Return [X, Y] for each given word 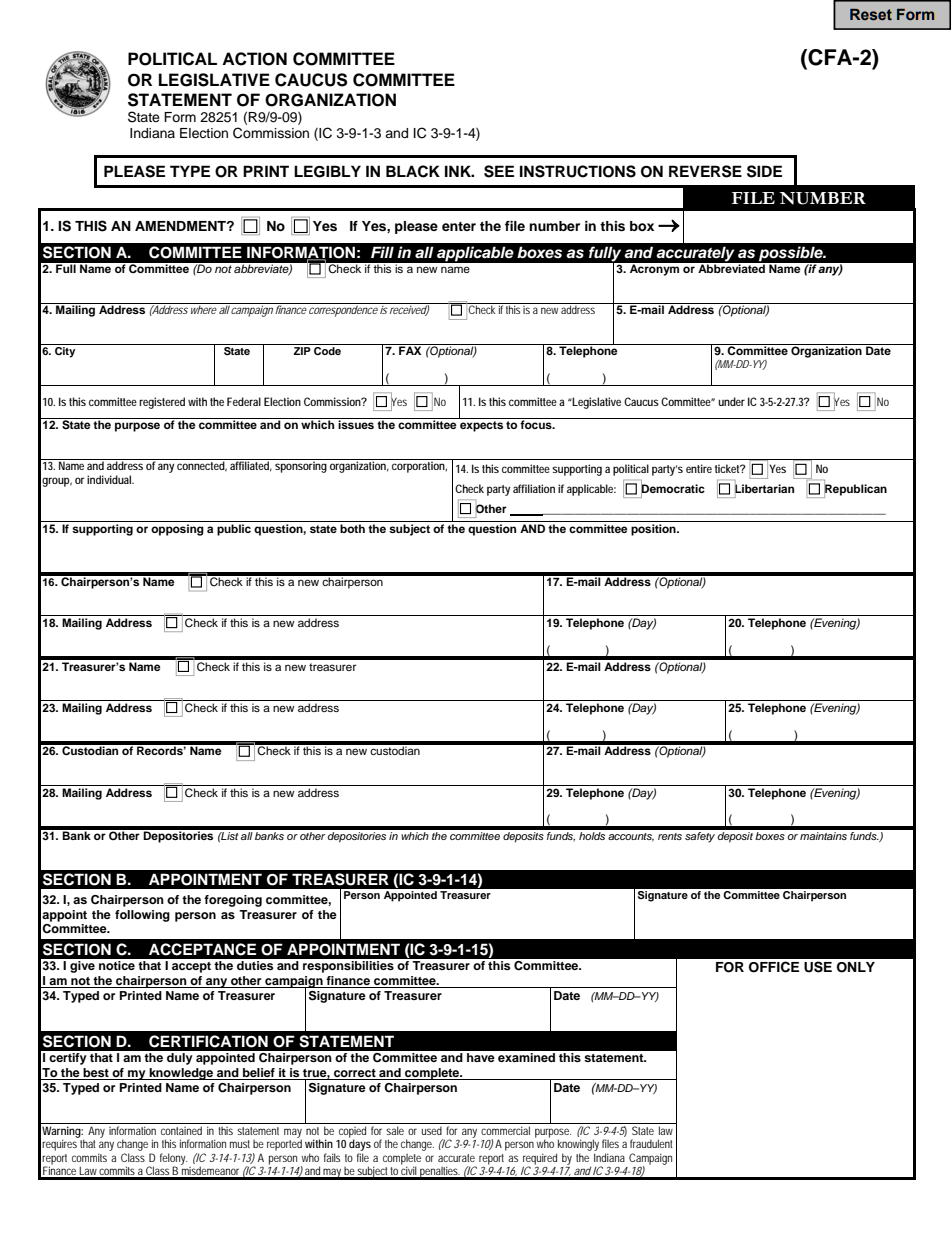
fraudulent [651, 1143]
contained [181, 1130]
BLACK [413, 171]
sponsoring [301, 466]
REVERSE [705, 171]
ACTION [254, 59]
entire [699, 468]
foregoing [233, 901]
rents [670, 836]
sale [395, 1130]
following [142, 916]
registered [162, 403]
